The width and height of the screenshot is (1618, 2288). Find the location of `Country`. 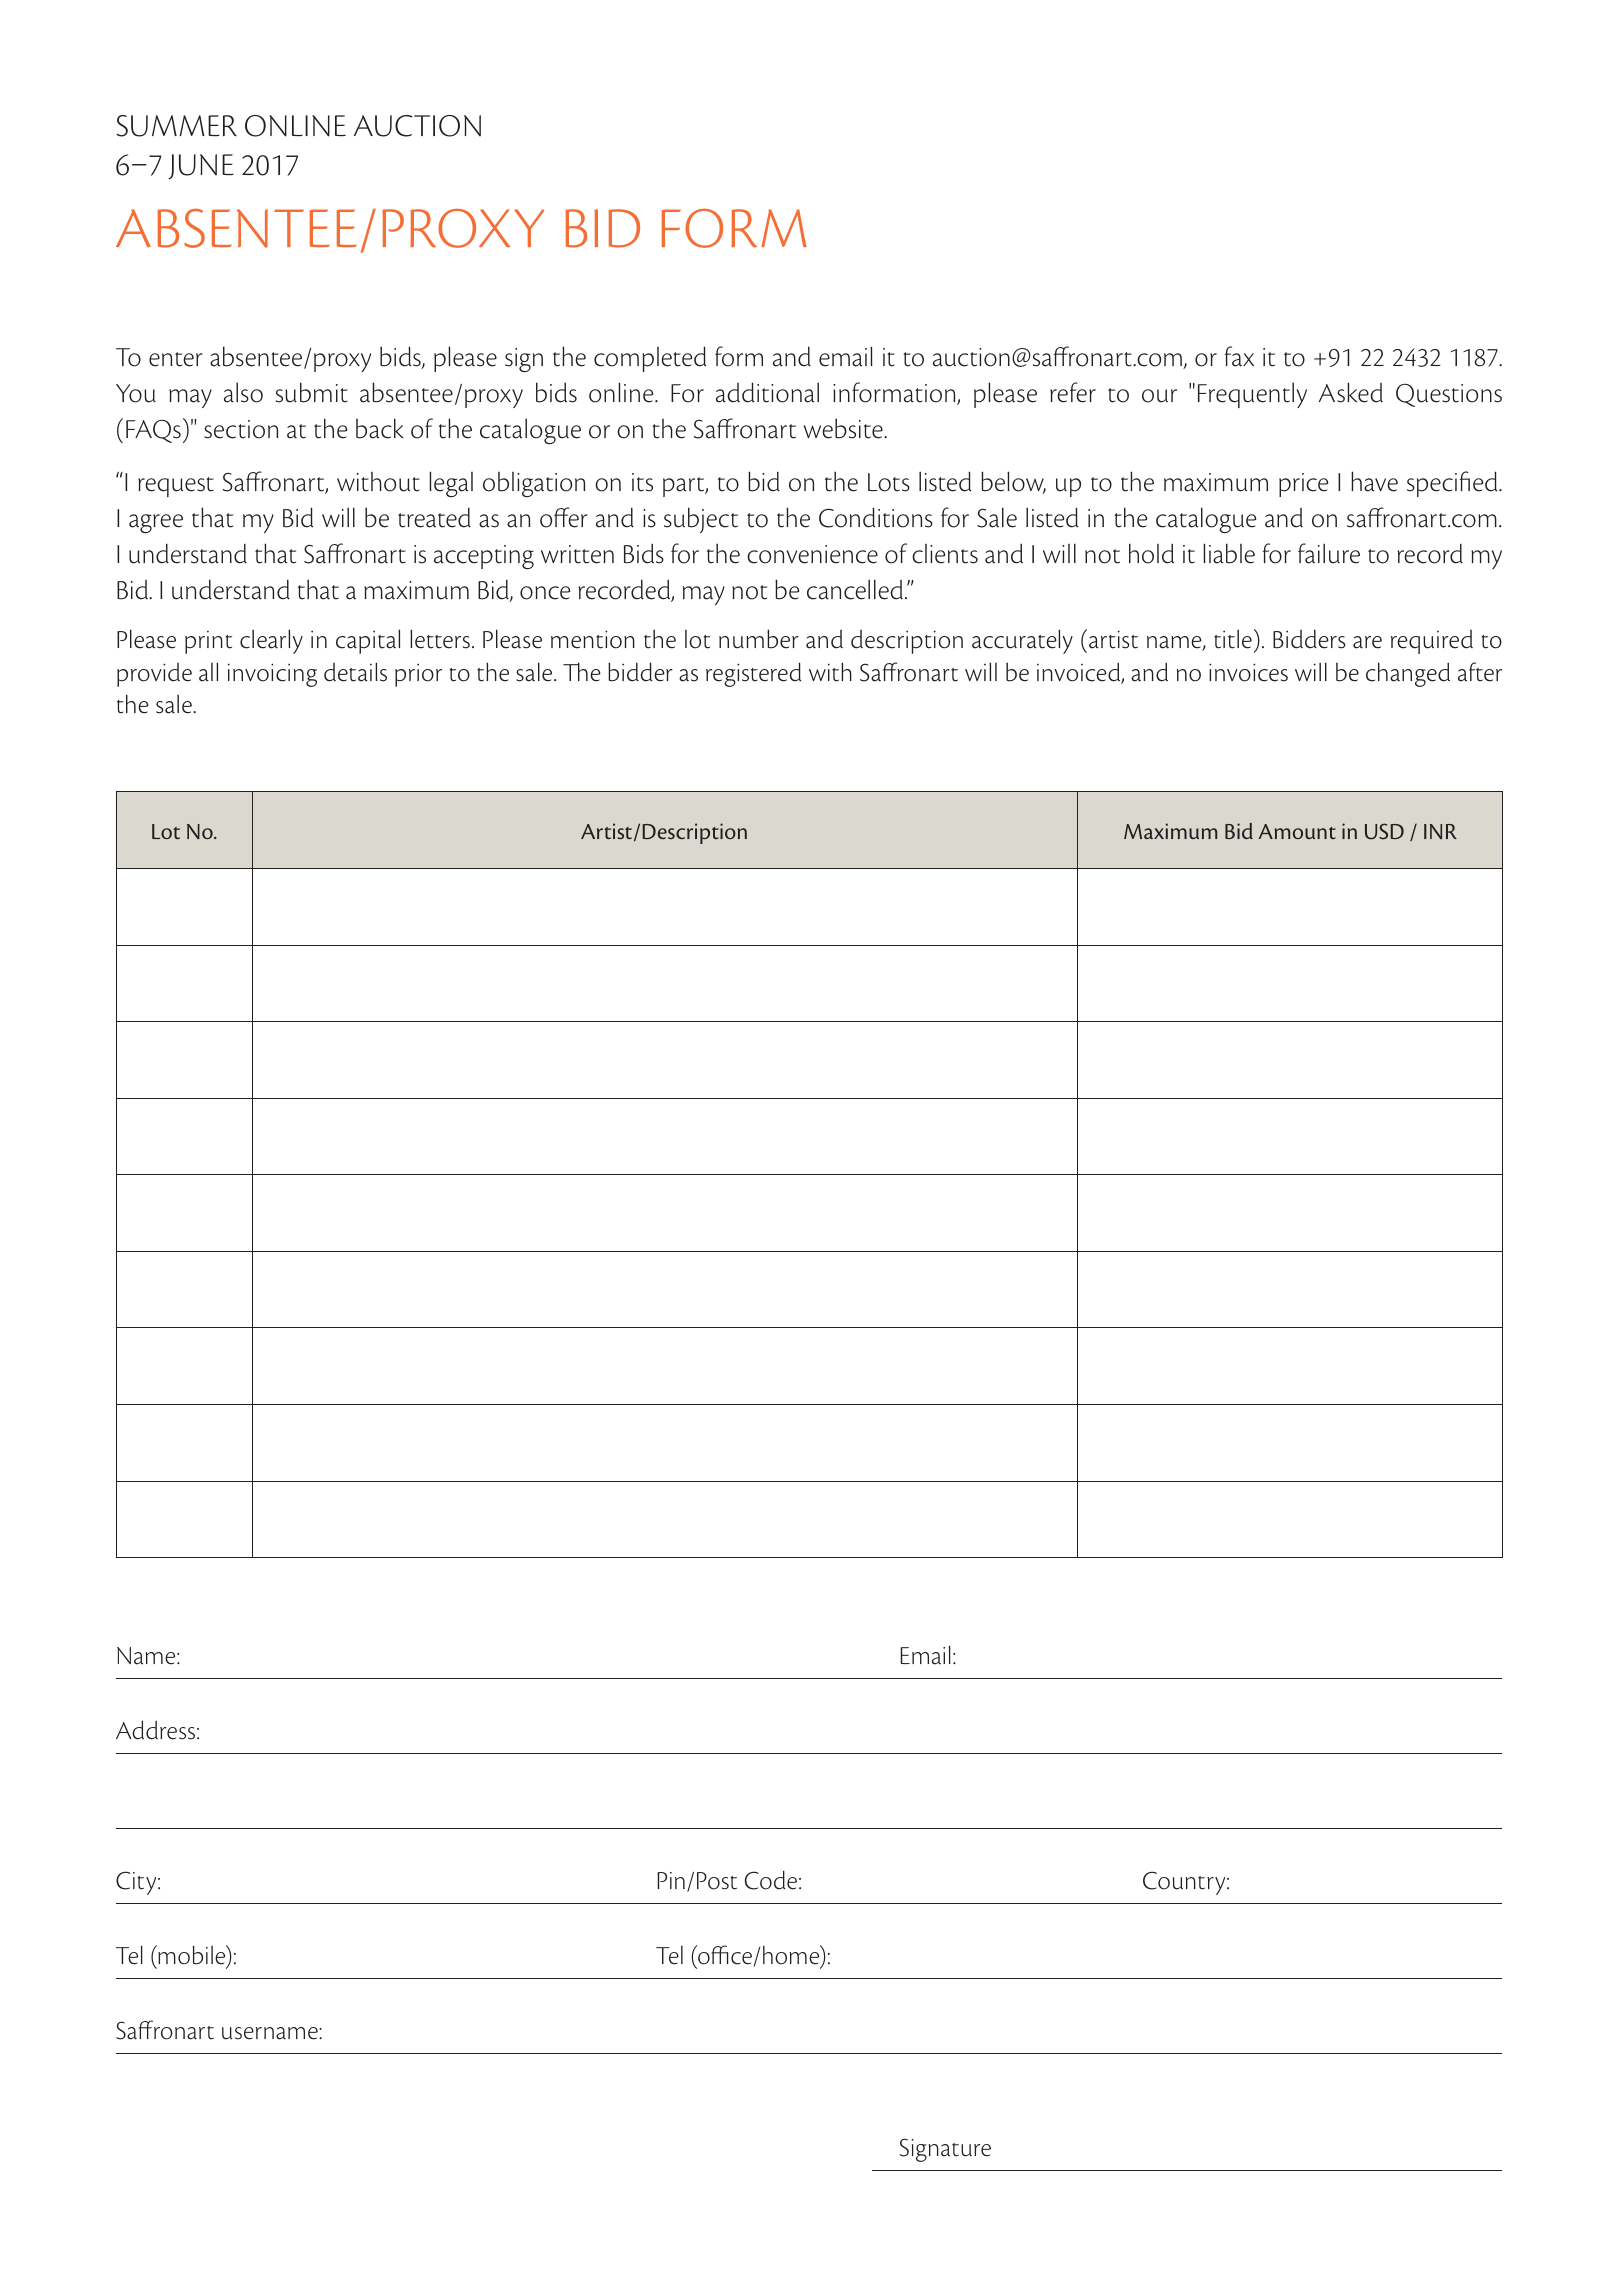

Country is located at coordinates (1185, 1883).
